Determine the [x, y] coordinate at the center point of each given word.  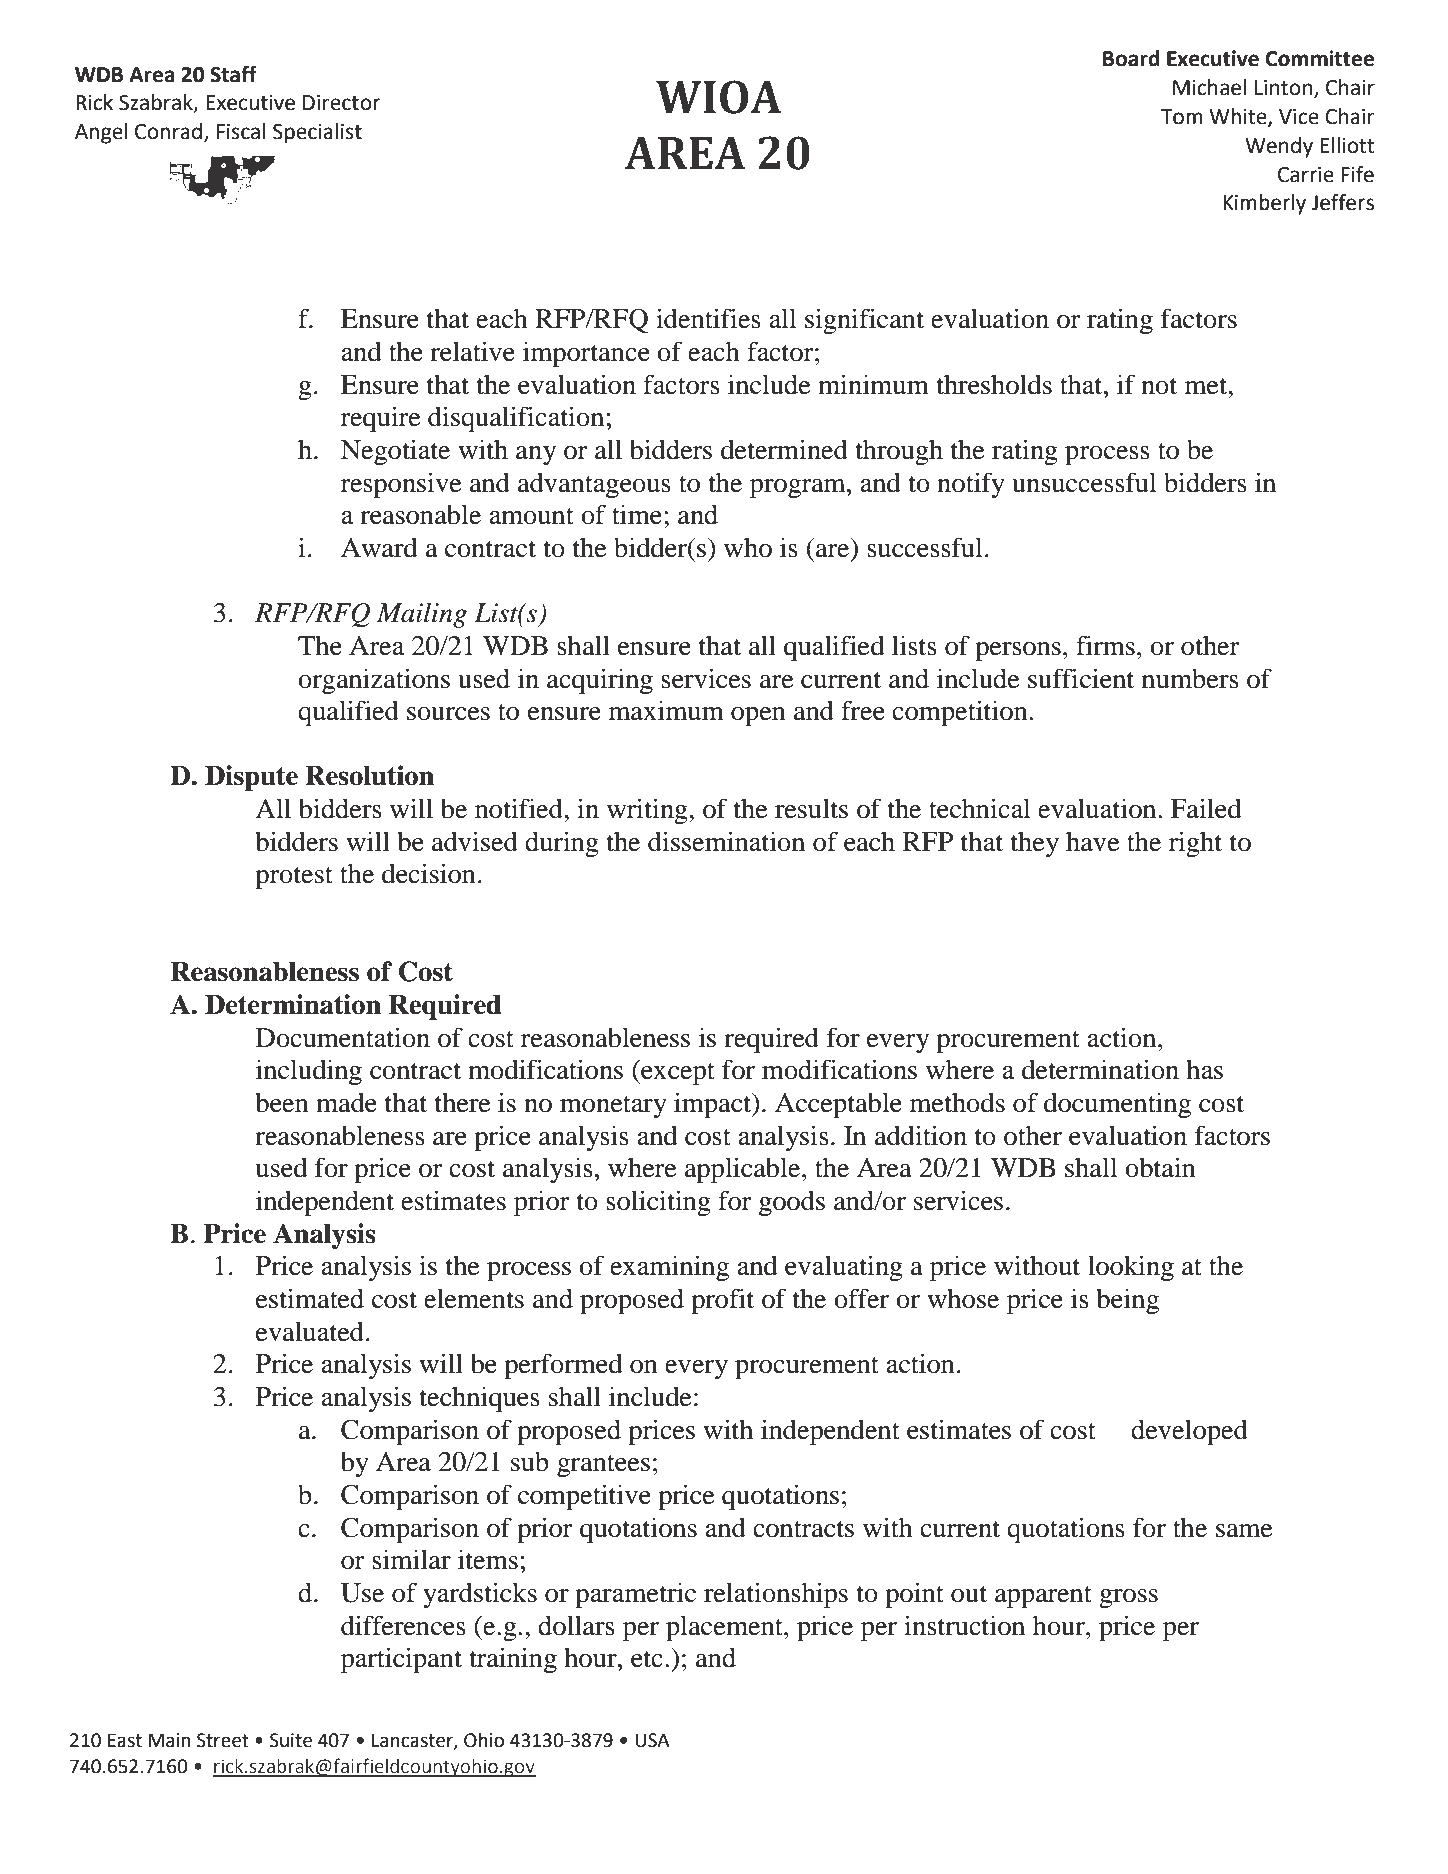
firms [1105, 645]
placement [725, 1628]
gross [1128, 1598]
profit [722, 1301]
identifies [708, 318]
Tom [1182, 117]
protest [294, 878]
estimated [310, 1298]
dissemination [726, 841]
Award [379, 547]
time [637, 514]
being [1127, 1301]
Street [223, 1740]
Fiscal [241, 131]
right [1195, 844]
